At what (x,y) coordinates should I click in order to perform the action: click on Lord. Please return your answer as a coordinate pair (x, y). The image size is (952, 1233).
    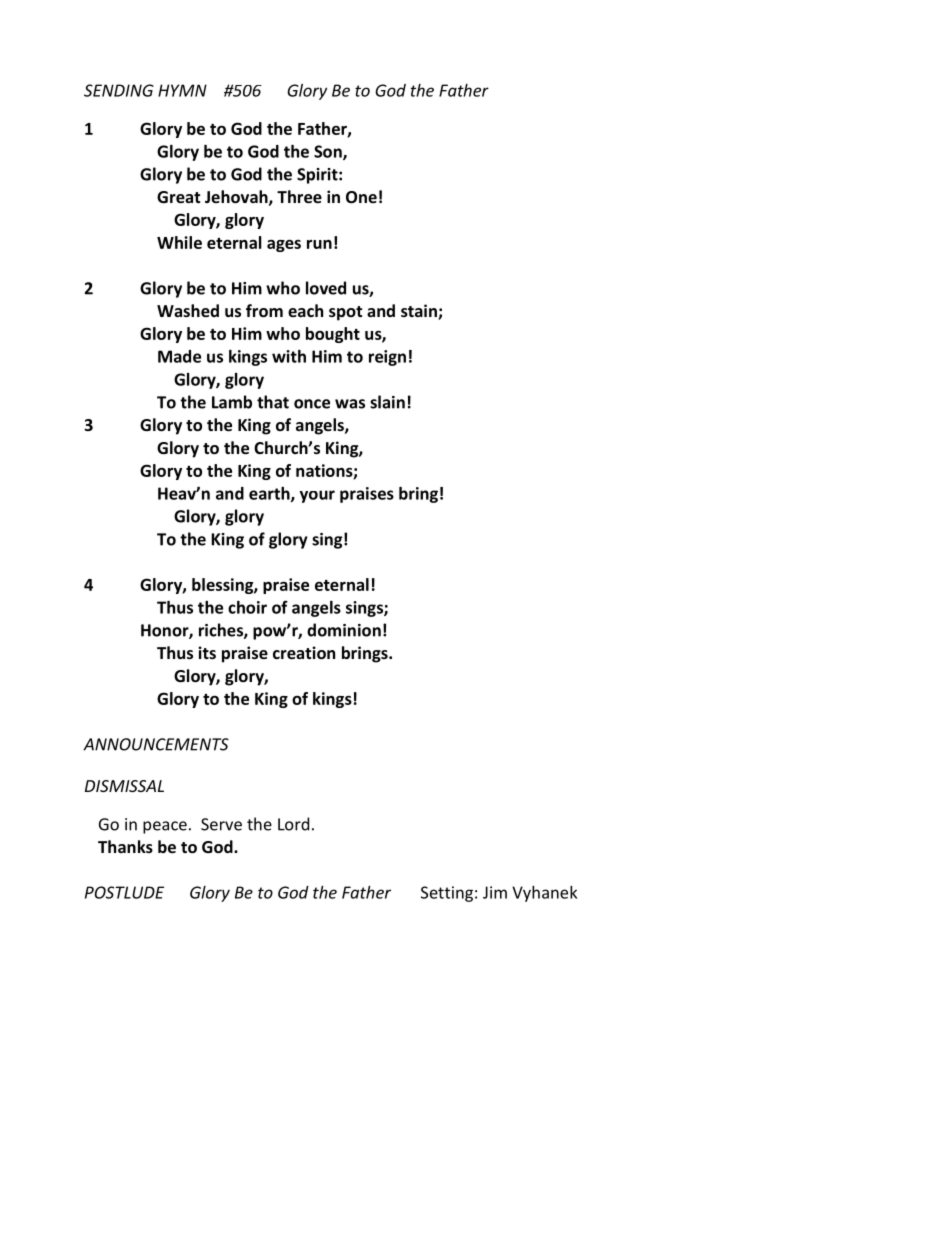
    Looking at the image, I should click on (293, 824).
